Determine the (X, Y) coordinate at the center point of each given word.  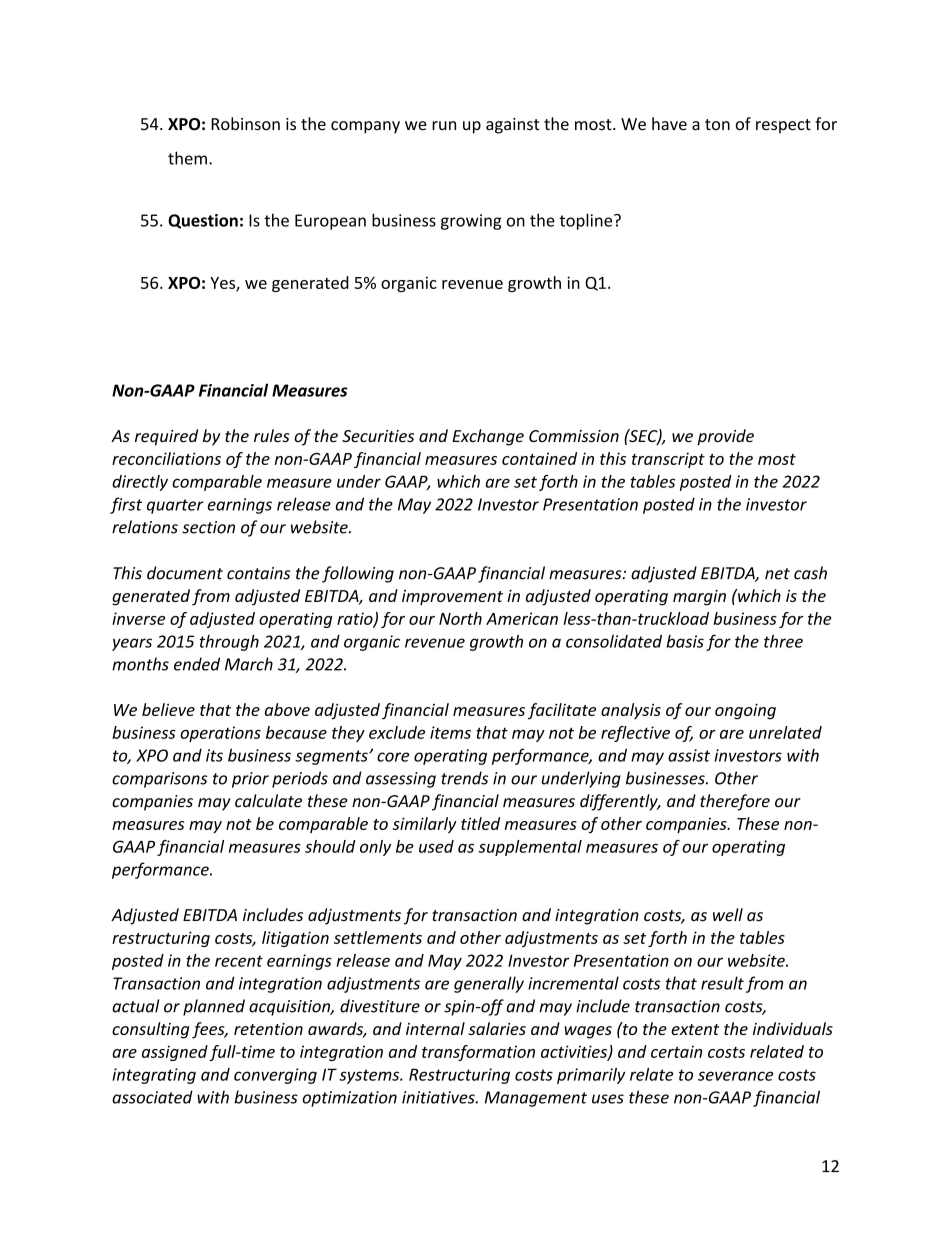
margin (699, 598)
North (460, 618)
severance (735, 1076)
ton (717, 124)
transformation (478, 1053)
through (229, 643)
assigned (175, 1053)
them (187, 158)
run (444, 125)
